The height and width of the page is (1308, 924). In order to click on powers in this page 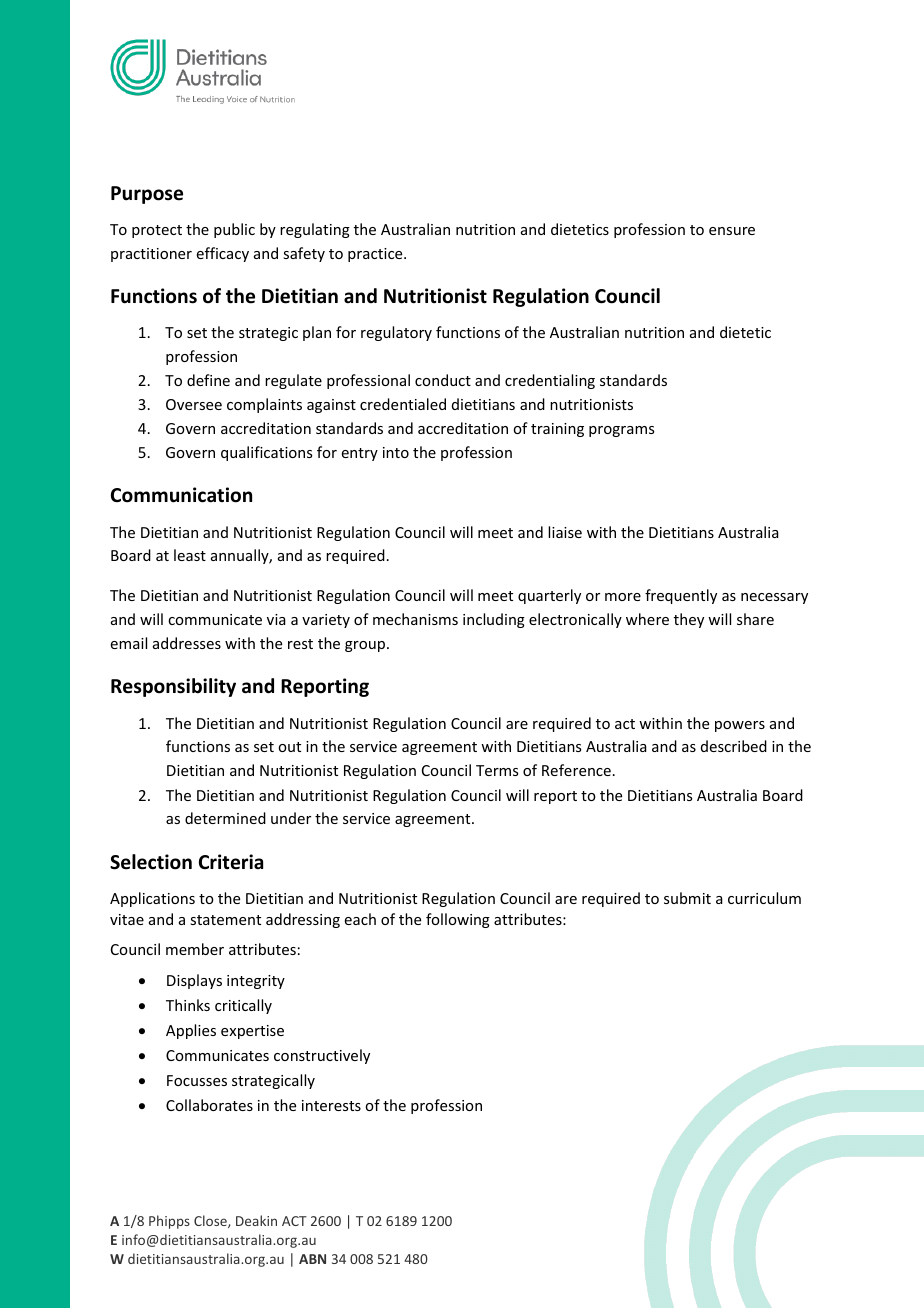, I will do `click(740, 726)`.
